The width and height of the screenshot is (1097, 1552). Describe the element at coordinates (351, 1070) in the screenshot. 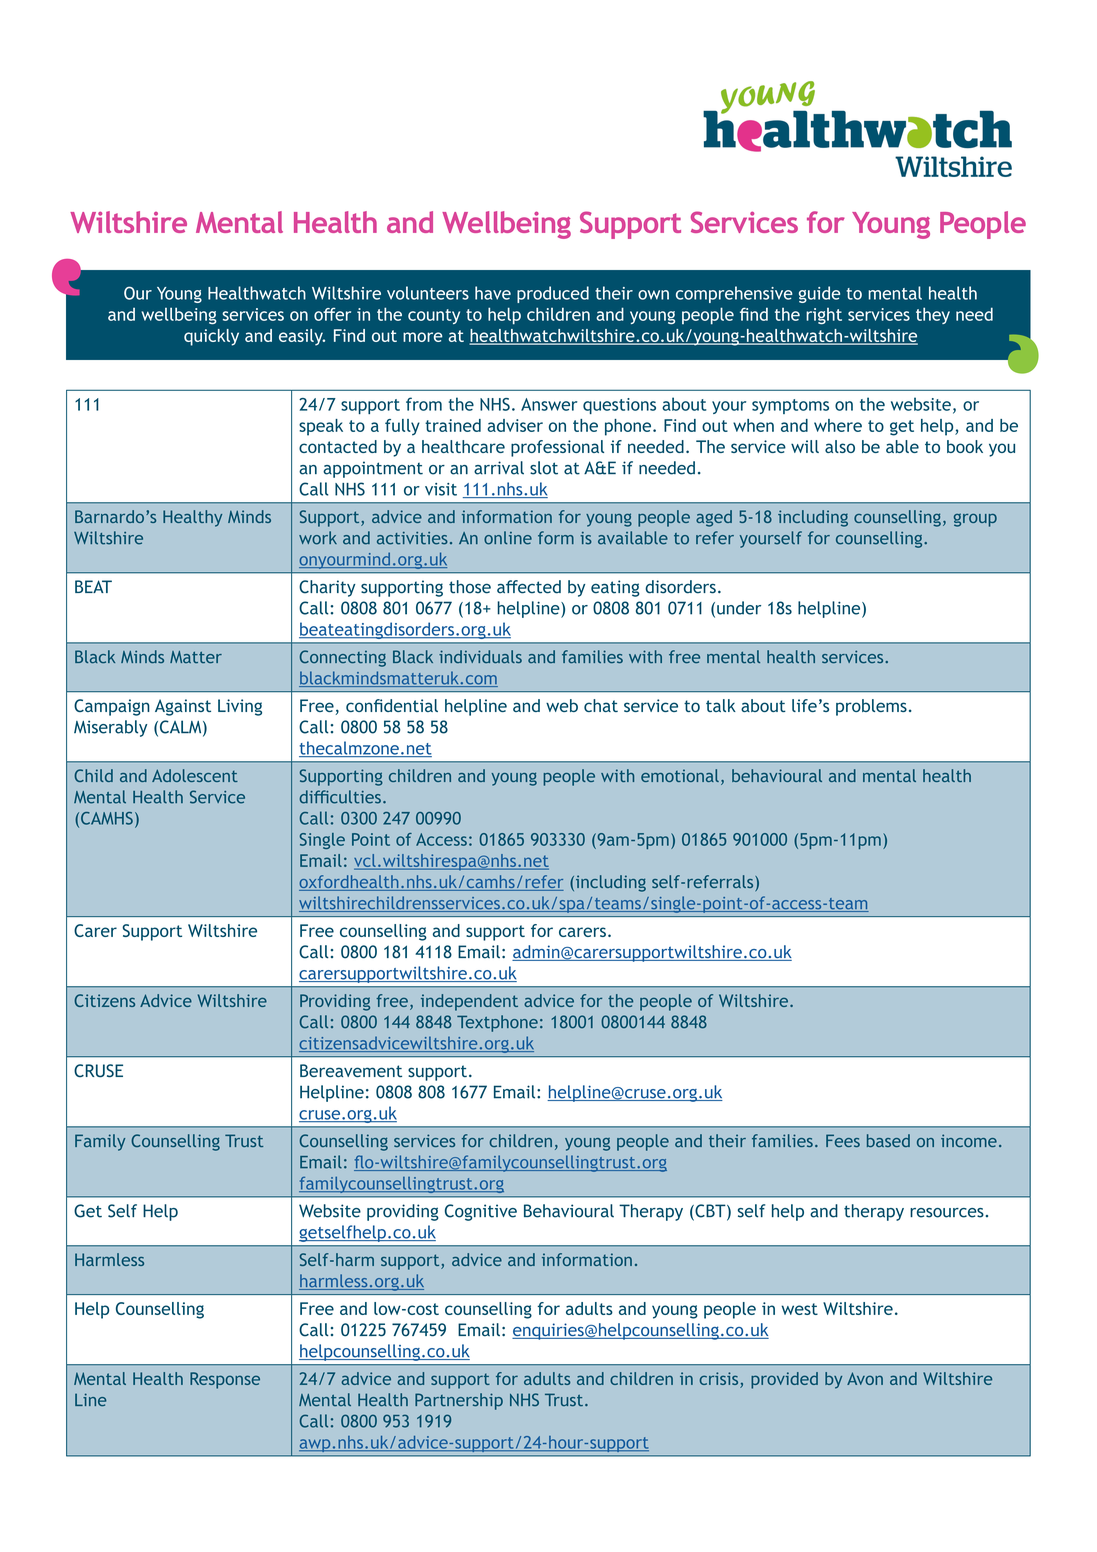

I see `Bereavement` at that location.
